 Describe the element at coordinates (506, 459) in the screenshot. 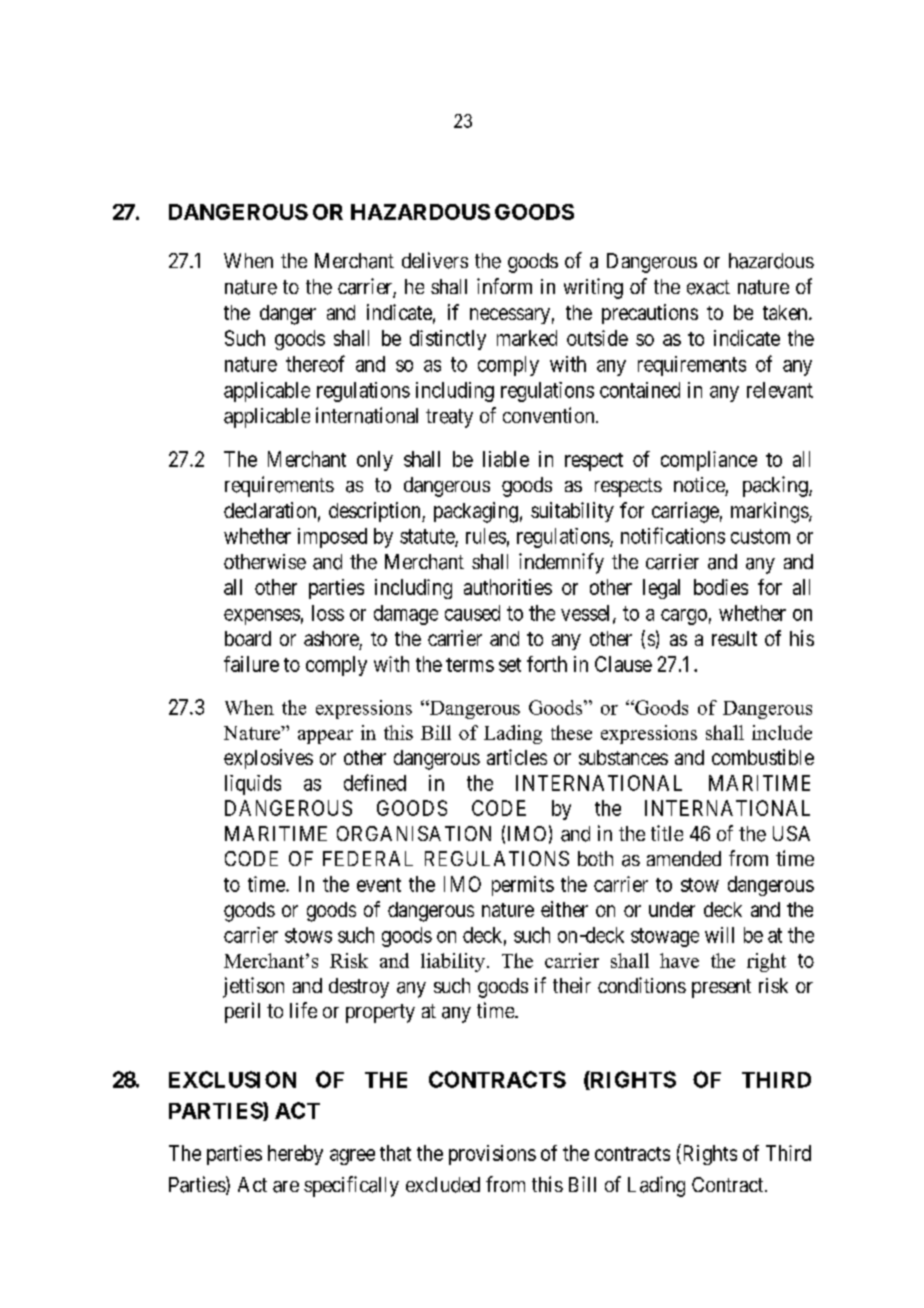

I see `liable` at that location.
